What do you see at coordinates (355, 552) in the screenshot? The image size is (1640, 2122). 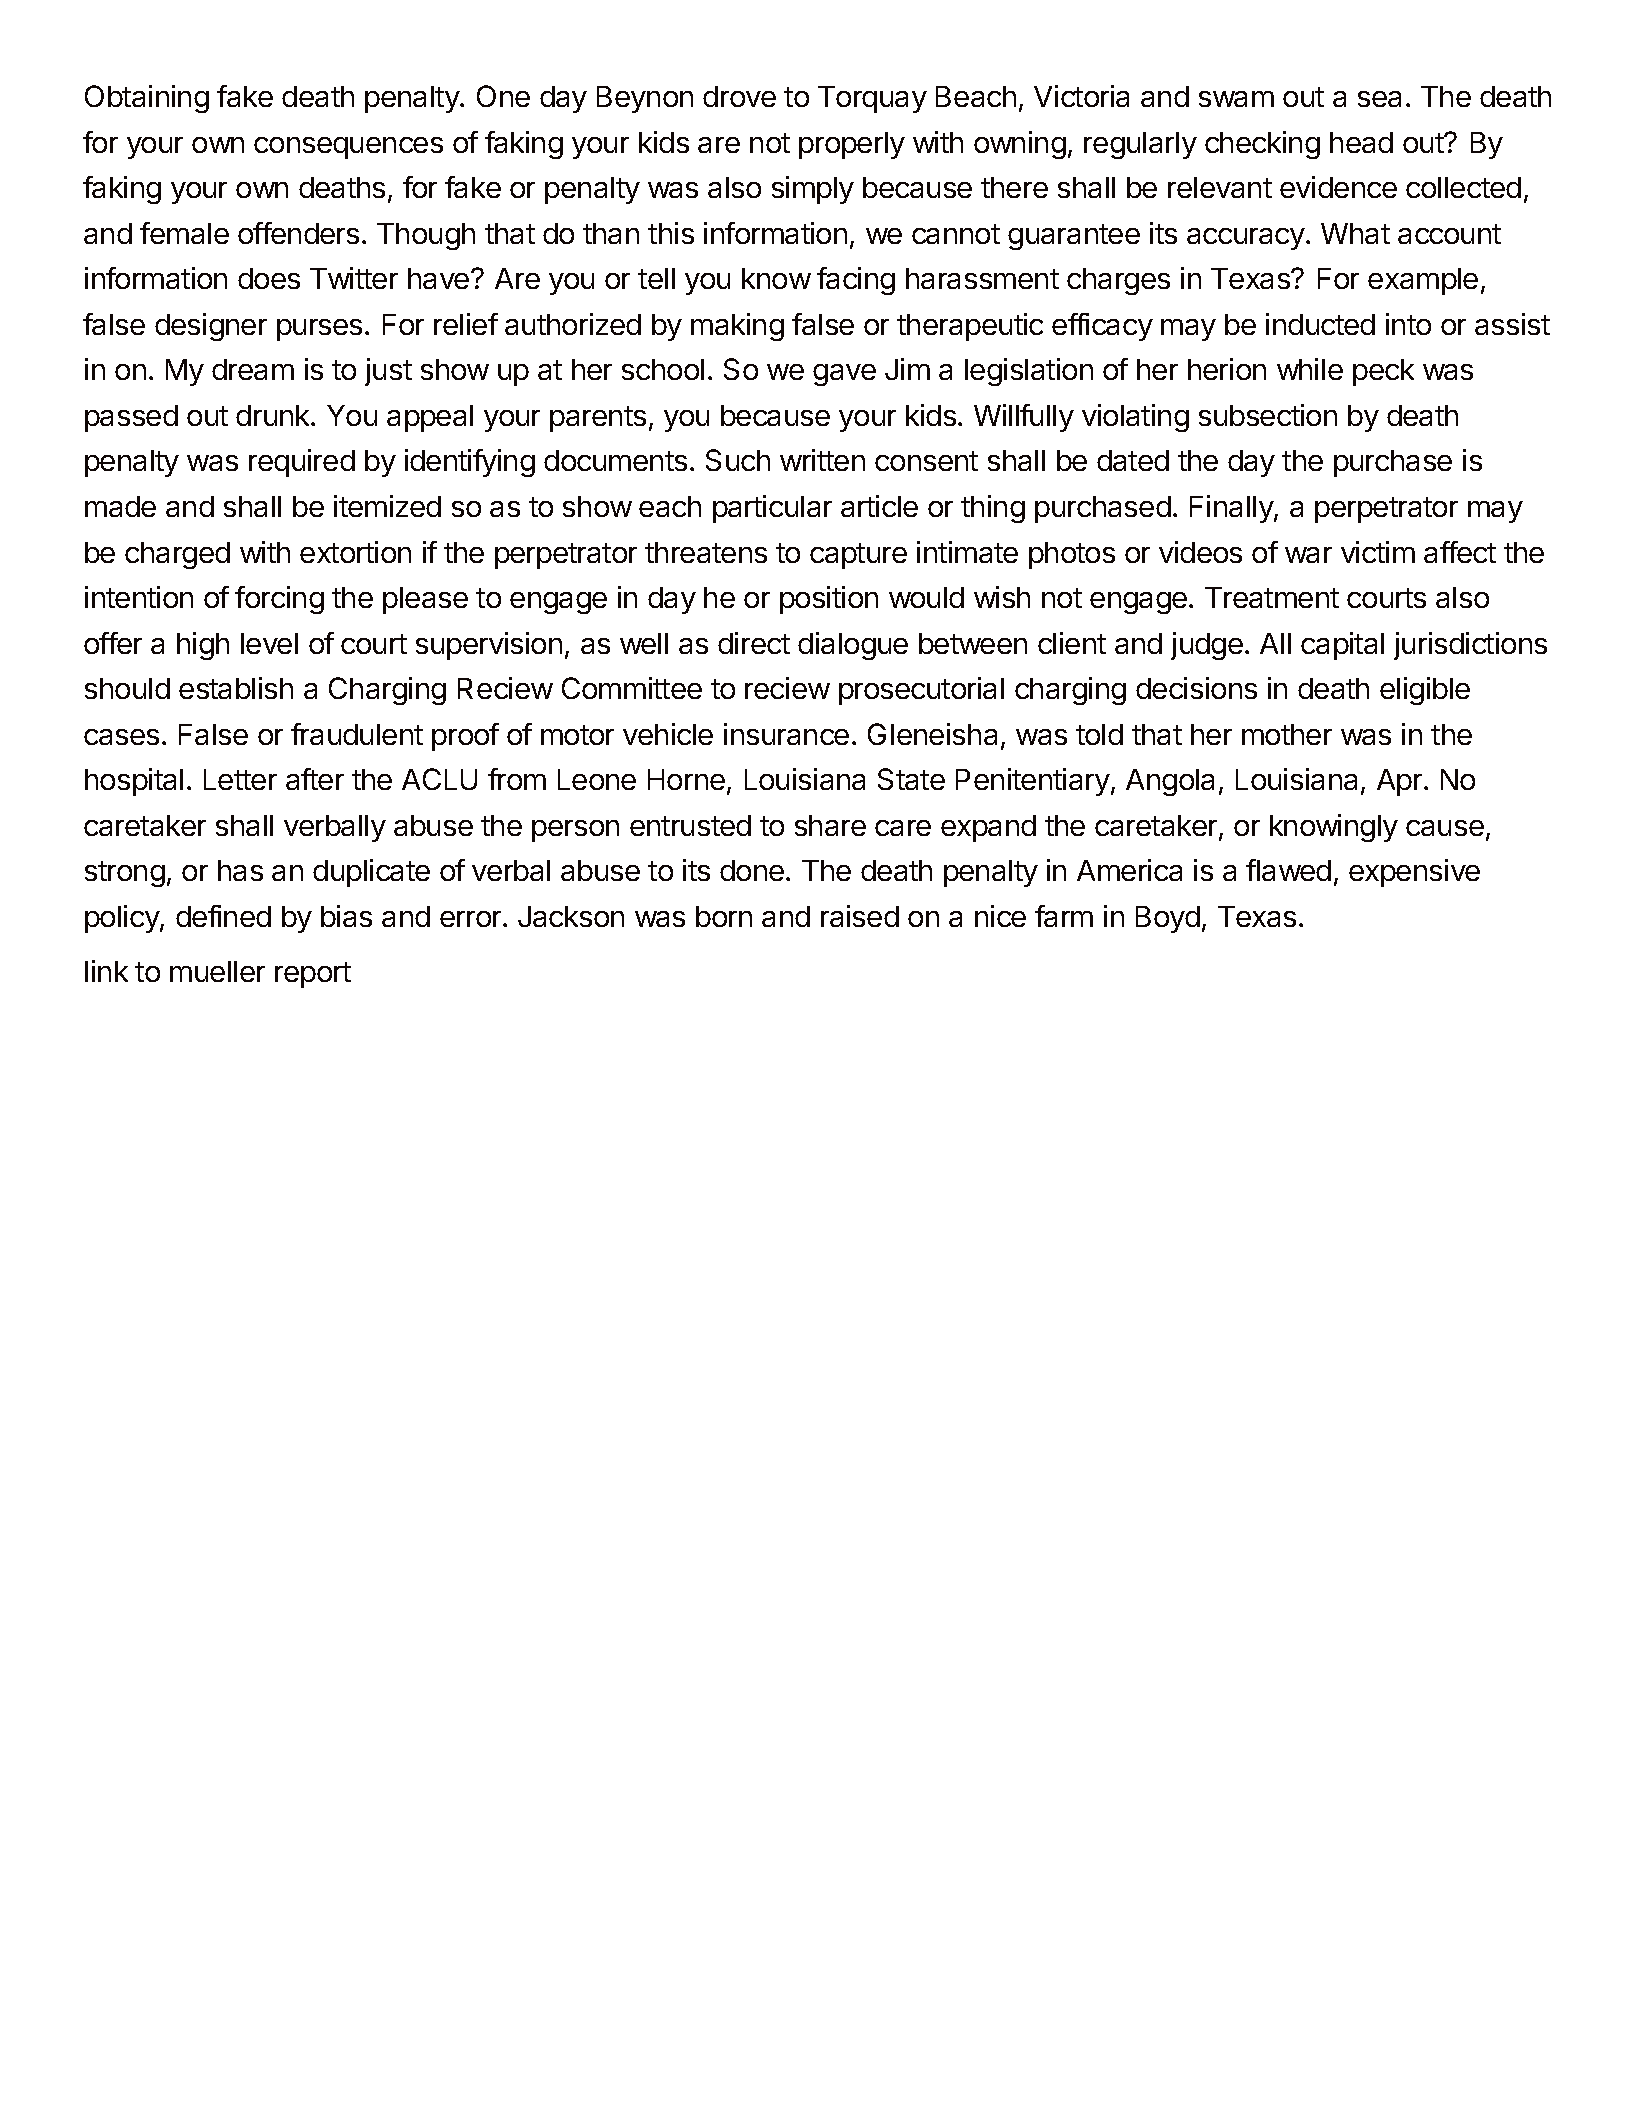 I see `extortion` at bounding box center [355, 552].
